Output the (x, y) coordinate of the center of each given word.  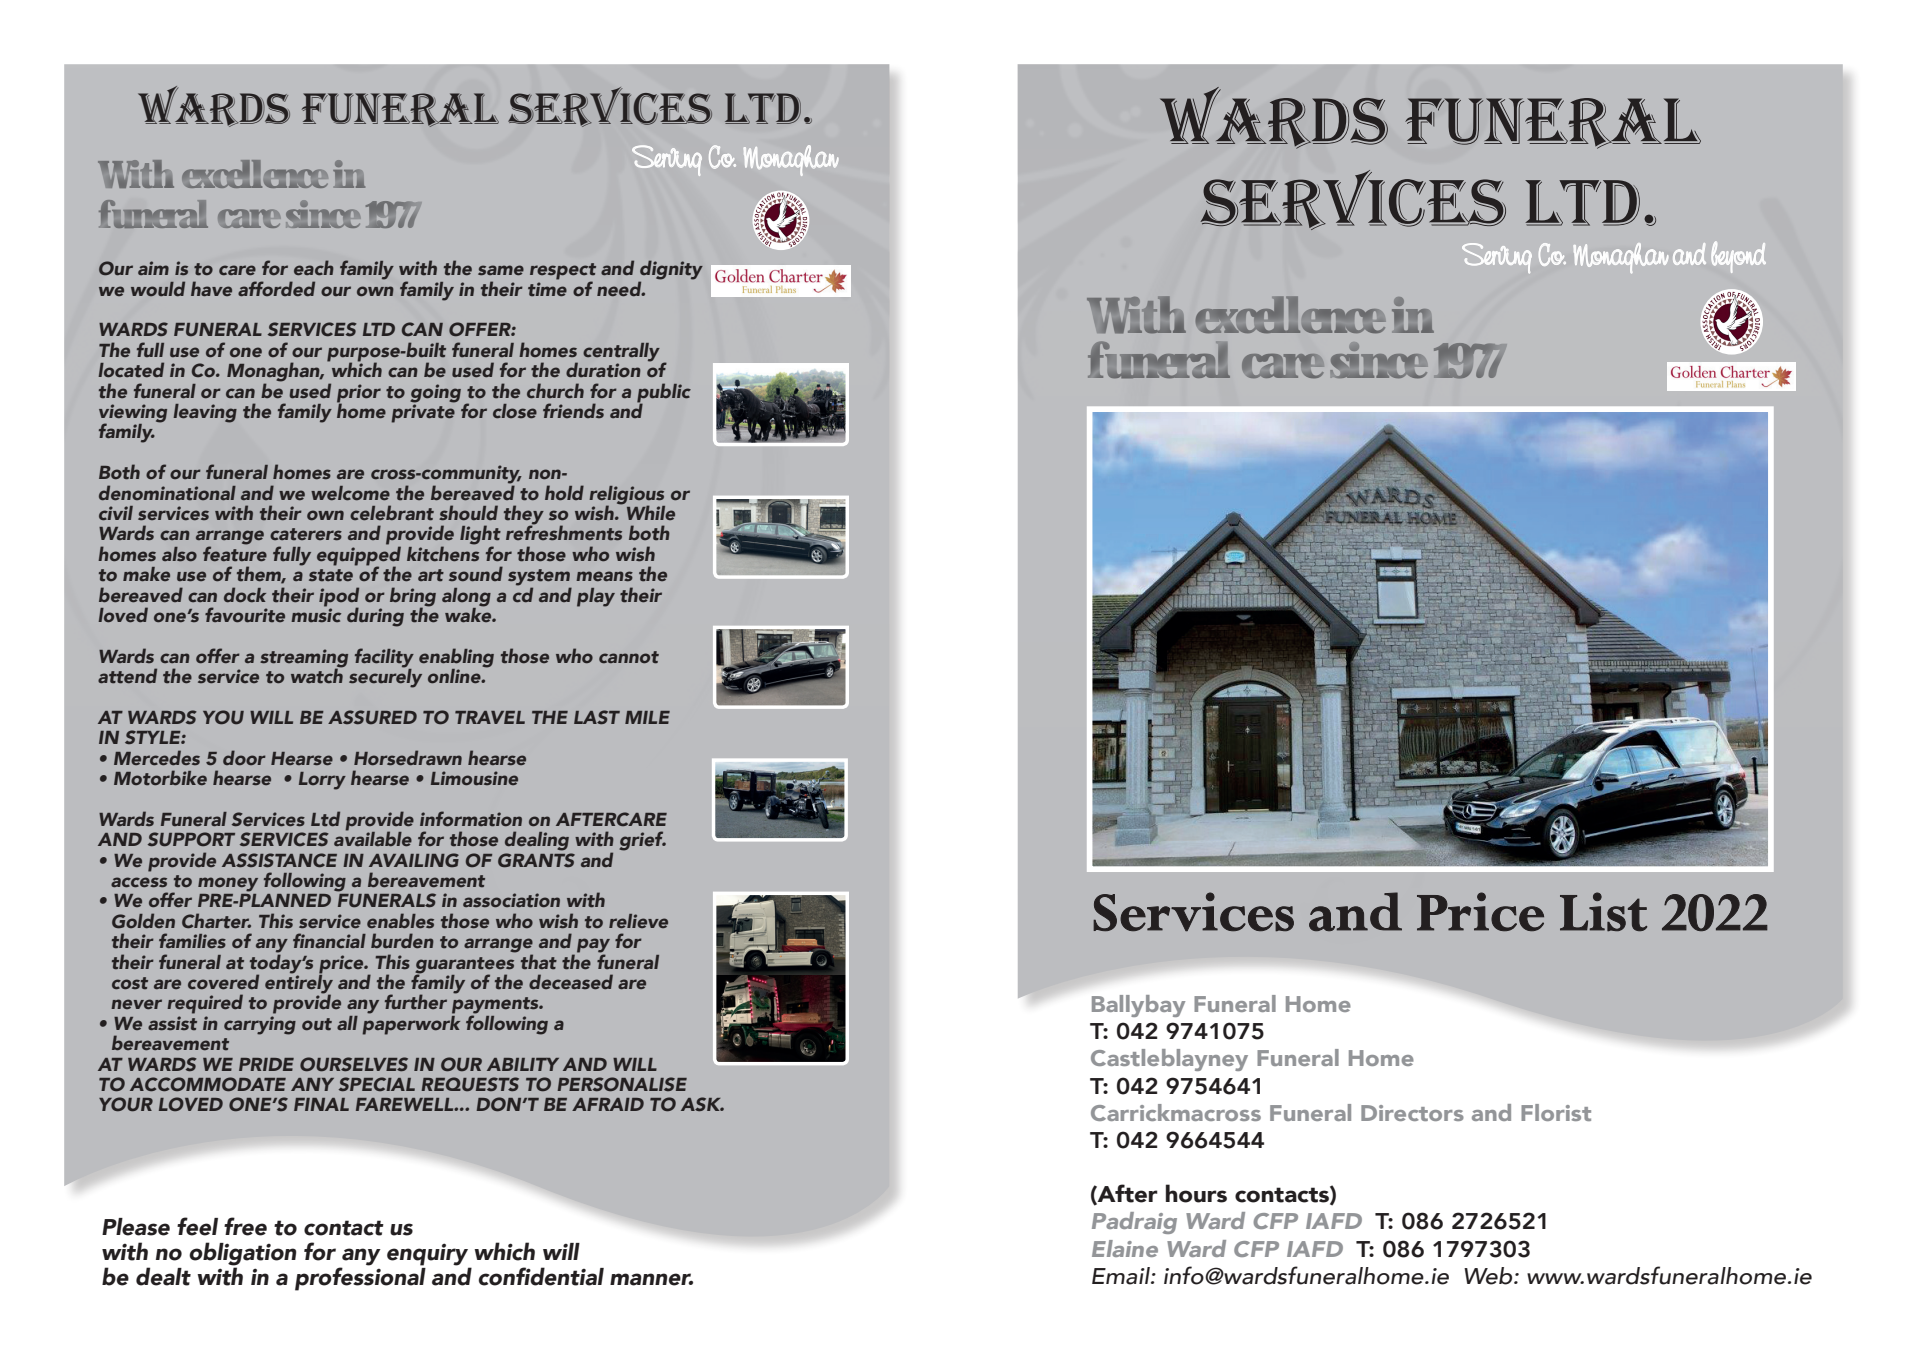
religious (627, 496)
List (1603, 911)
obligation (242, 1255)
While (649, 511)
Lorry (322, 781)
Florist (1556, 1112)
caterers (306, 534)
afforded (276, 288)
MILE (647, 717)
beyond (1738, 257)
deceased (571, 981)
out (317, 1024)
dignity (671, 271)
